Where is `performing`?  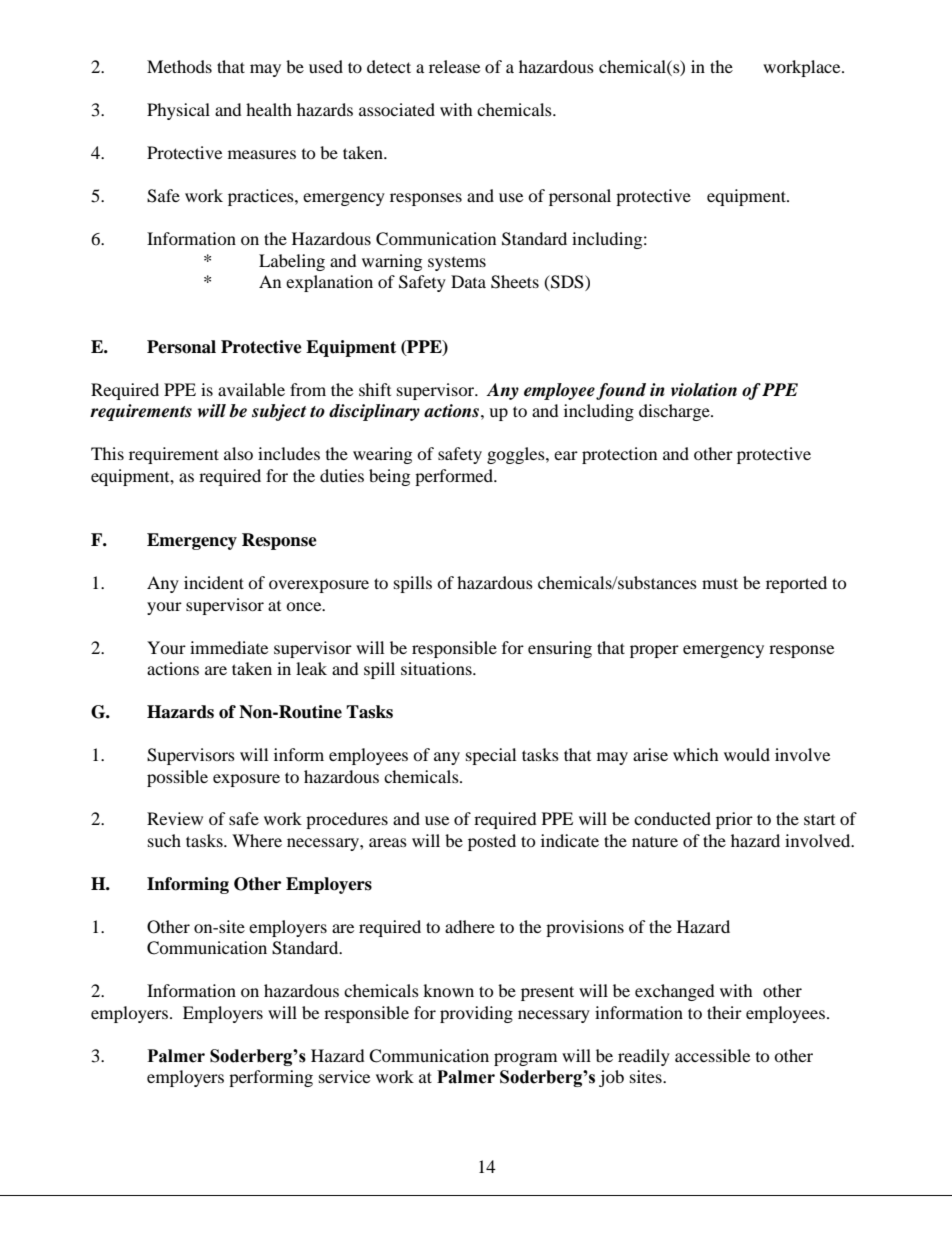 performing is located at coordinates (271, 1078).
